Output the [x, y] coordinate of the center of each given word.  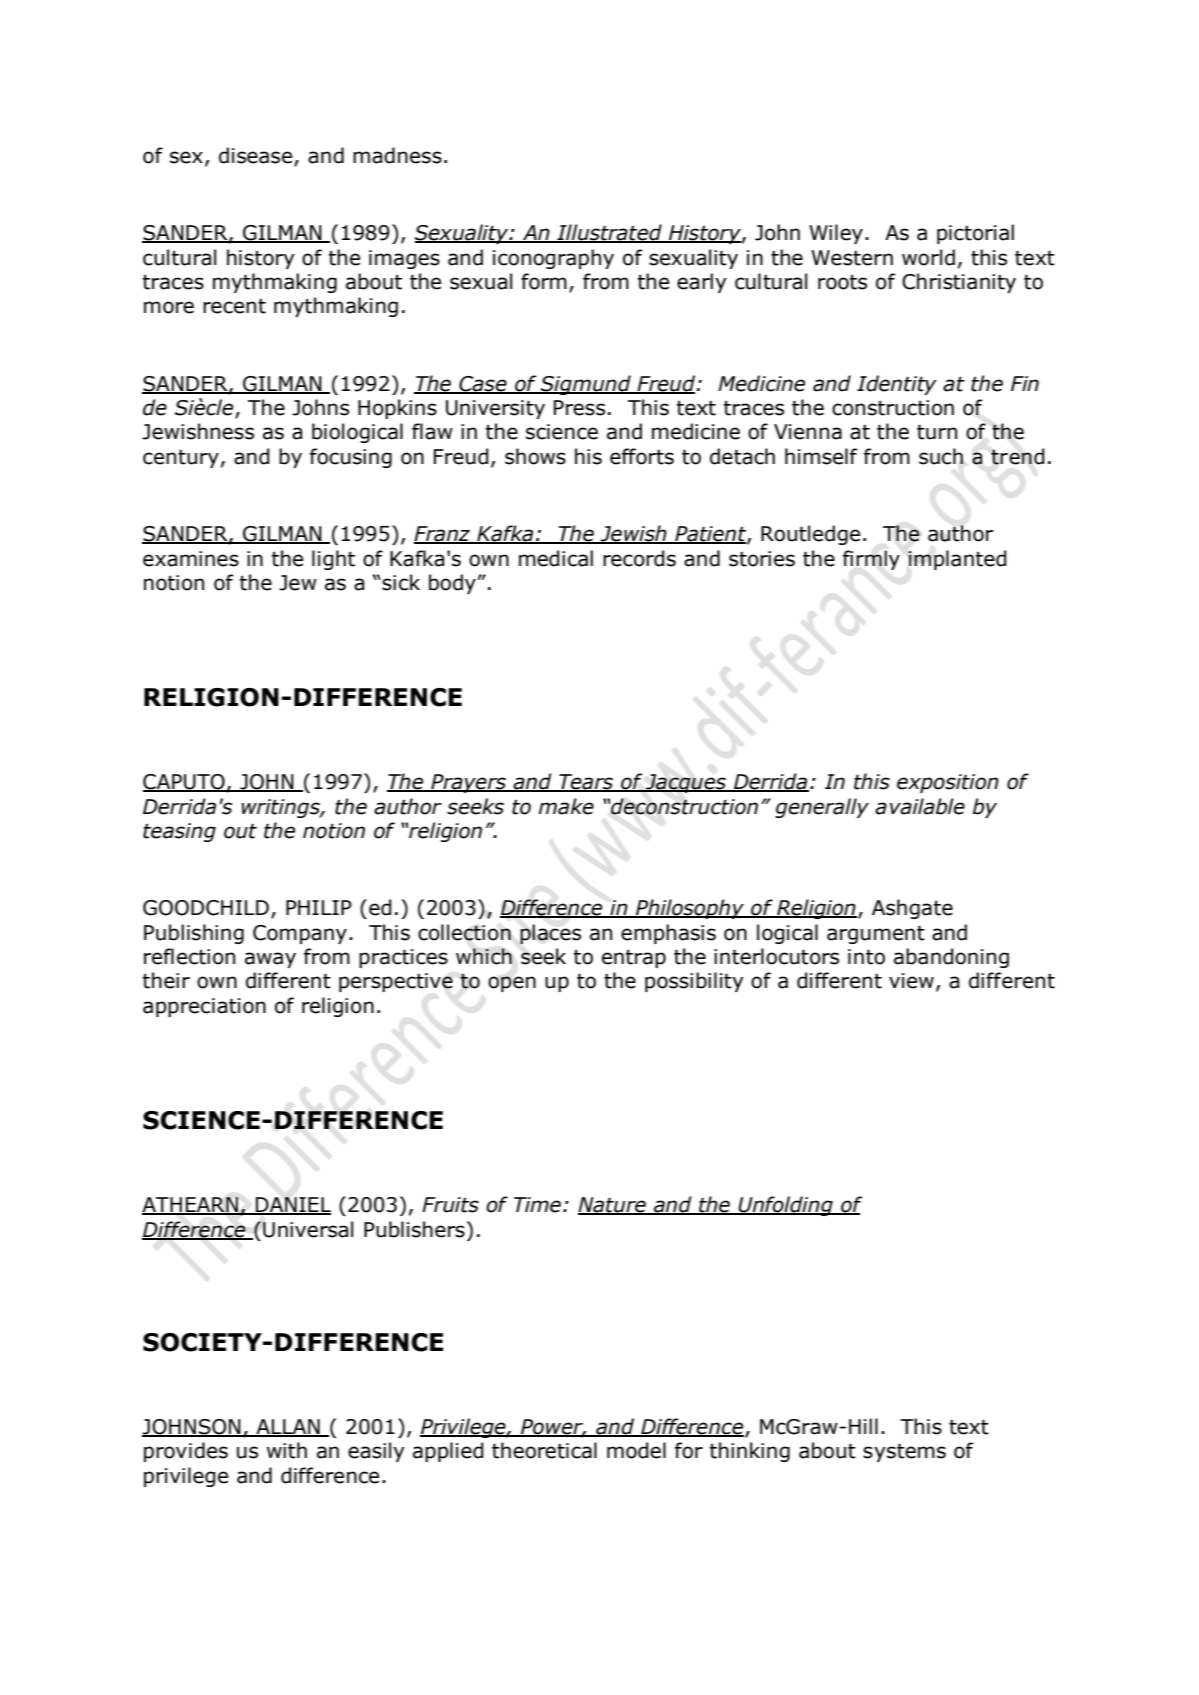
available [920, 806]
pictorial [975, 234]
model [636, 1450]
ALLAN [288, 1427]
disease [257, 156]
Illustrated [609, 233]
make [566, 806]
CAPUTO [185, 783]
